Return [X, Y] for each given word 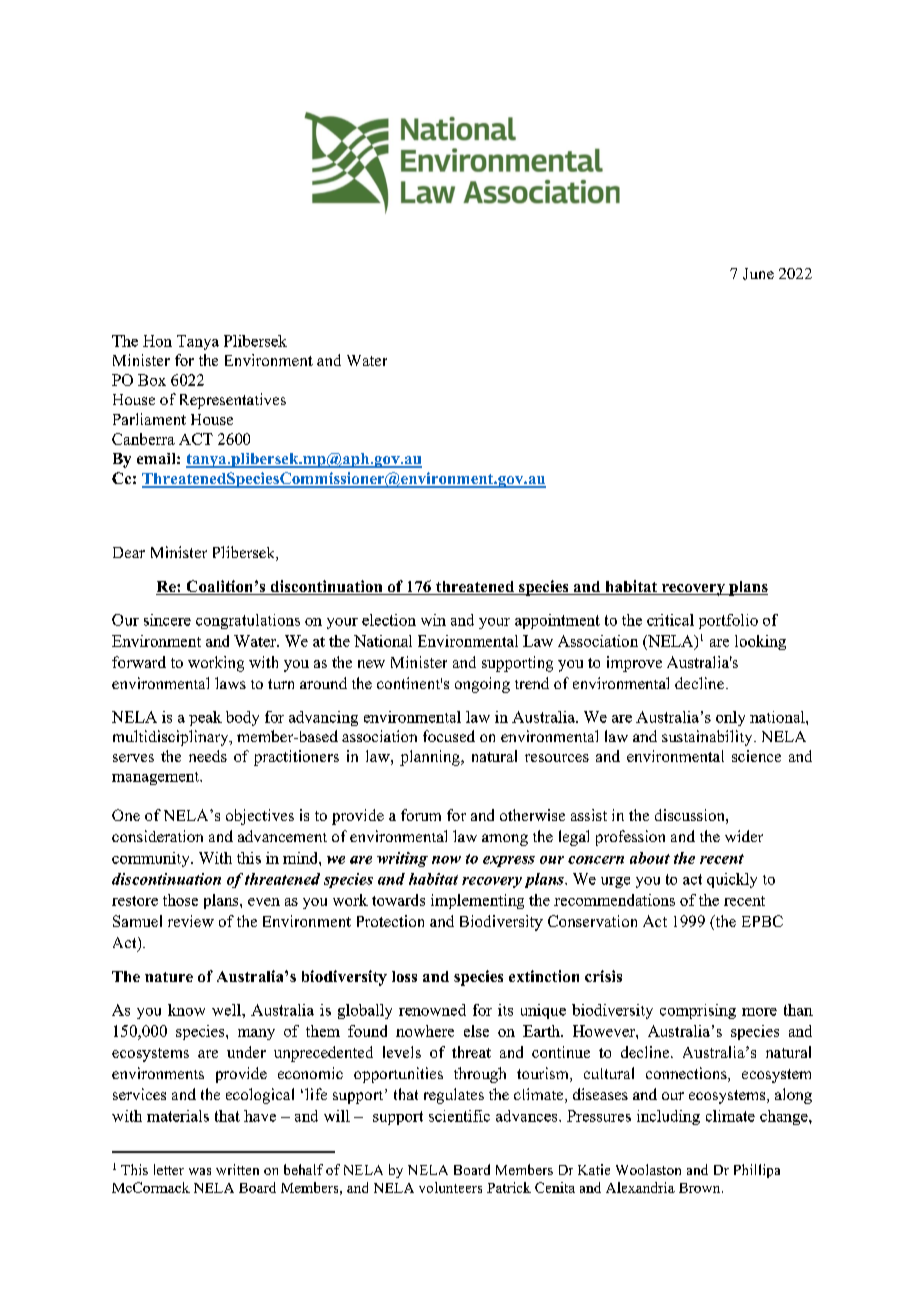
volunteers [450, 1187]
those [180, 900]
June [758, 274]
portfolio [728, 621]
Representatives [233, 401]
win [433, 620]
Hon [157, 341]
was [200, 1171]
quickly [732, 880]
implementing [477, 901]
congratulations [248, 621]
